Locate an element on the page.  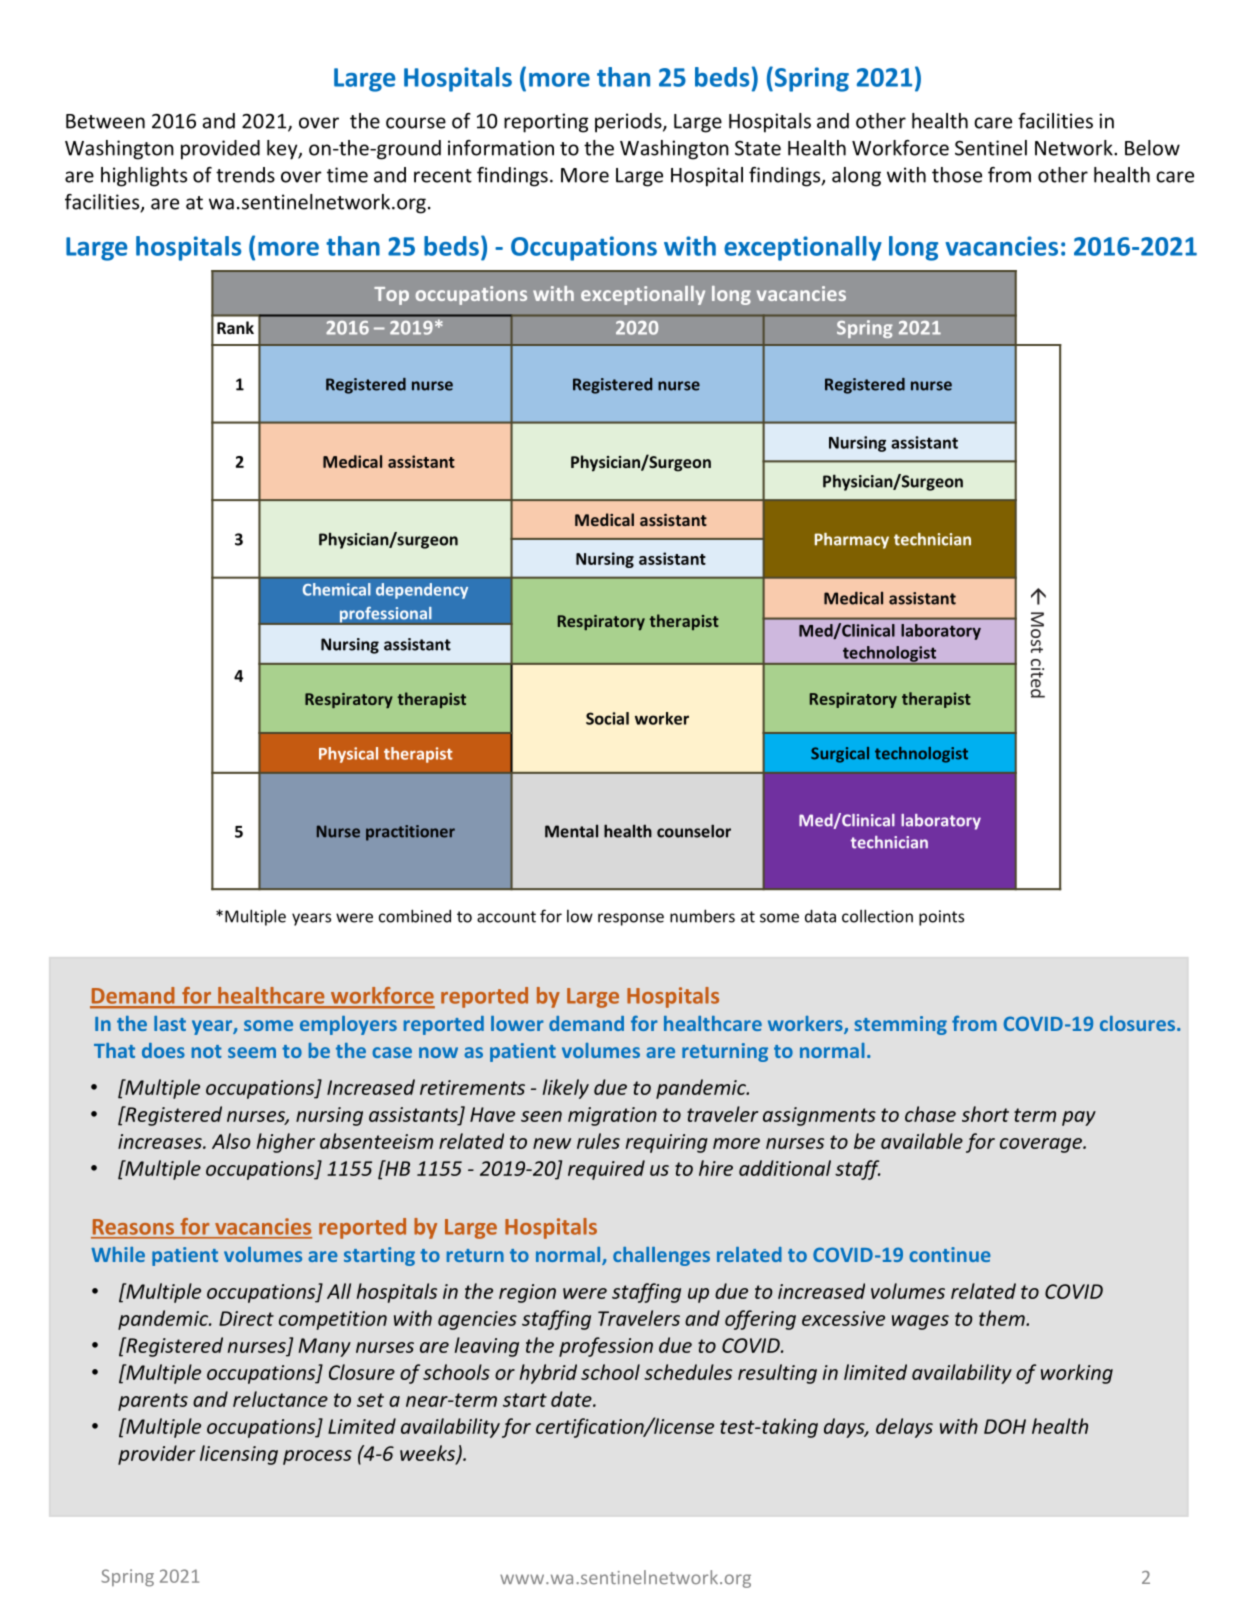
Pharmacy is located at coordinates (852, 541).
